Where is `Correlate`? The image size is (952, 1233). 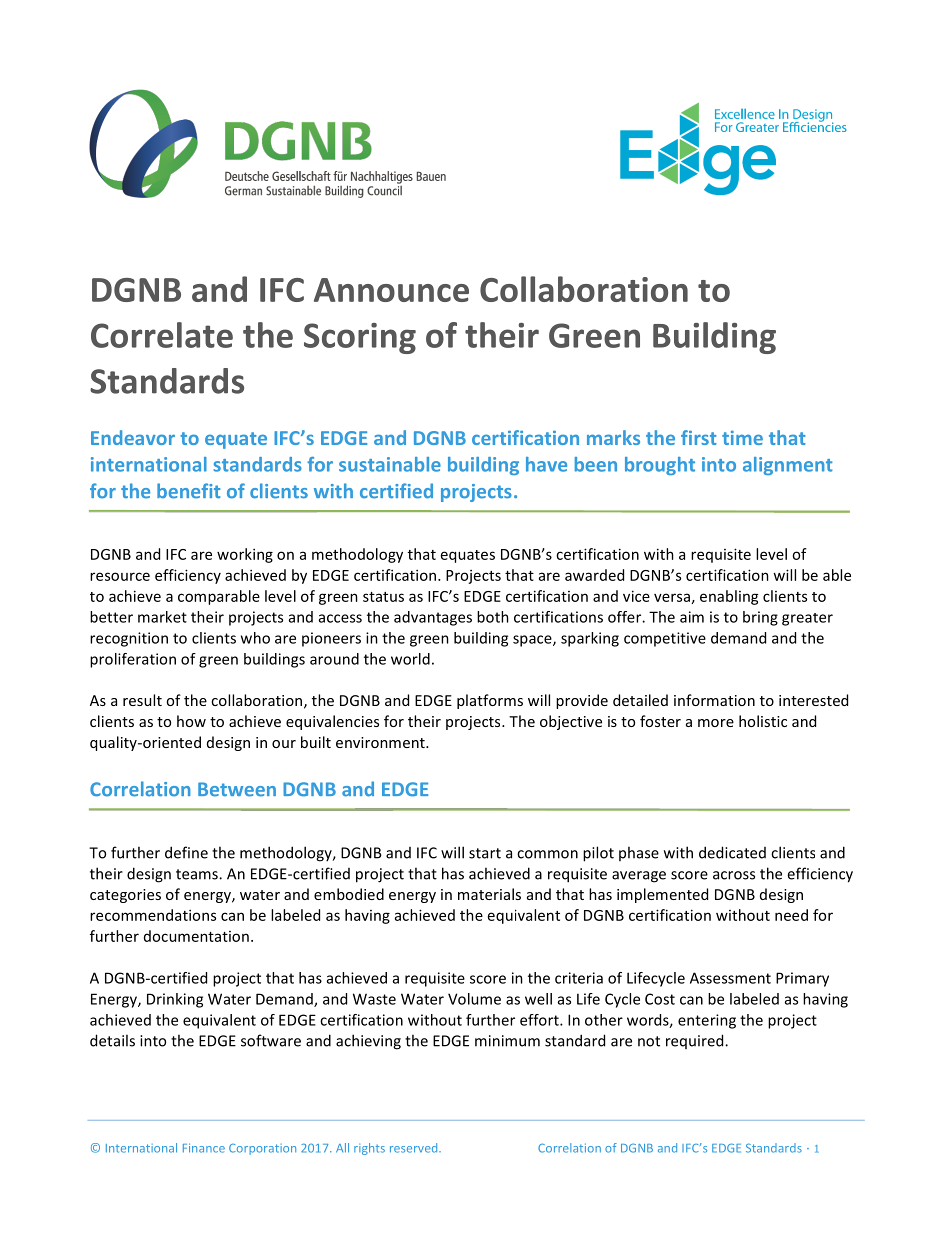 Correlate is located at coordinates (162, 335).
